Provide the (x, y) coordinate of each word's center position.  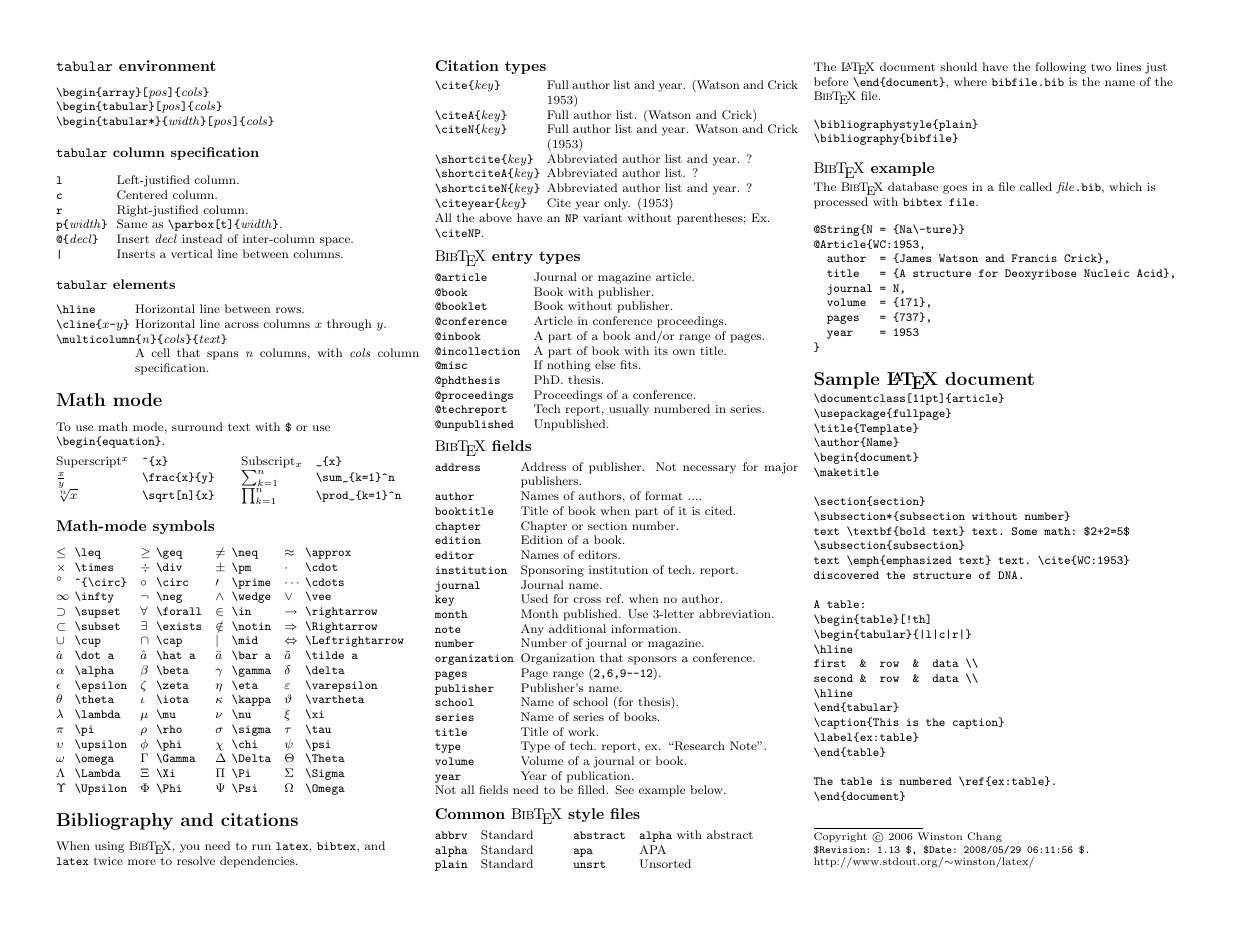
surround (197, 426)
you (190, 848)
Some (1024, 531)
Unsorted (665, 863)
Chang (985, 837)
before (831, 81)
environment (167, 65)
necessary (709, 469)
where (970, 81)
